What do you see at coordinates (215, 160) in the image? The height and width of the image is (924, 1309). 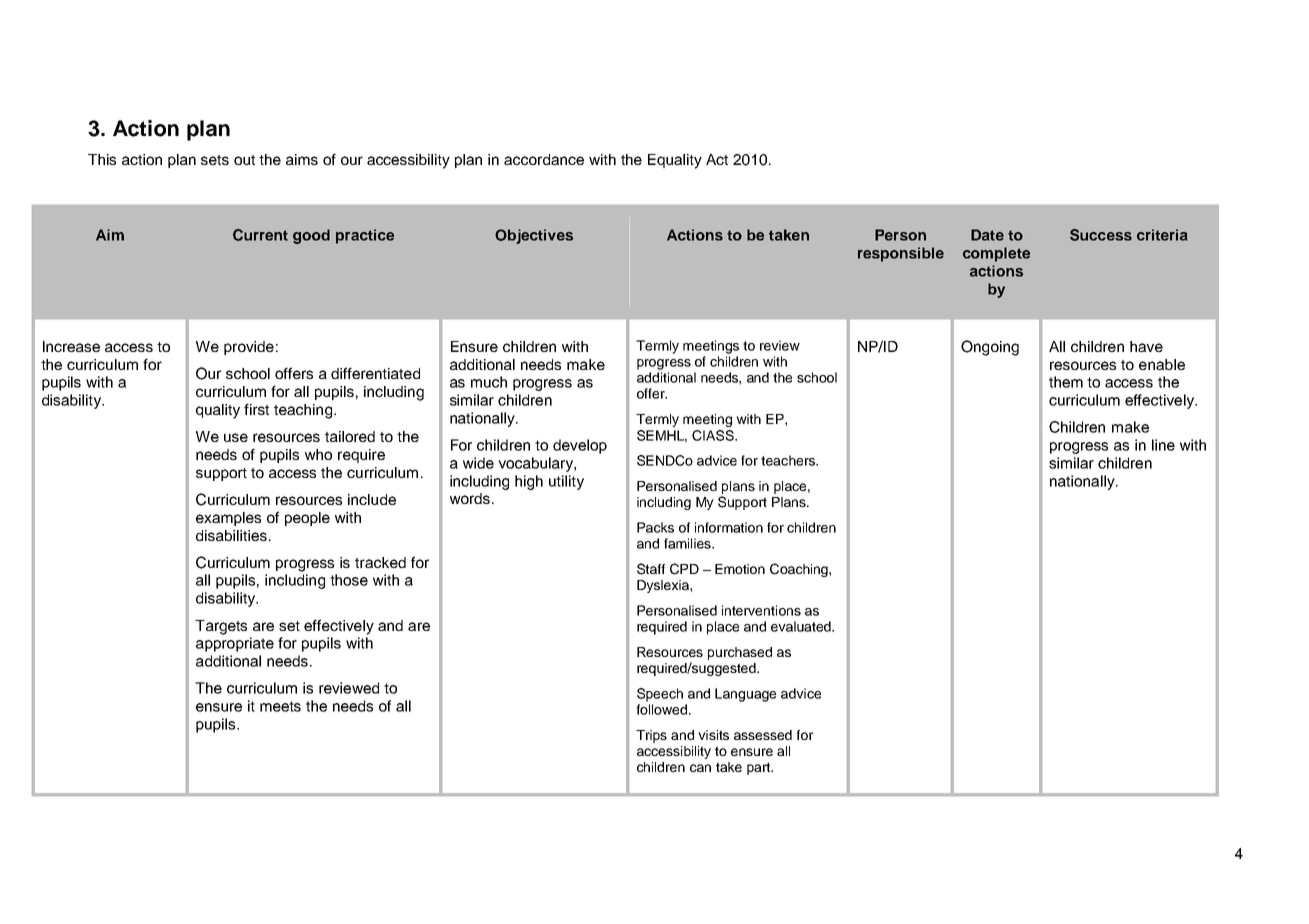 I see `sets` at bounding box center [215, 160].
